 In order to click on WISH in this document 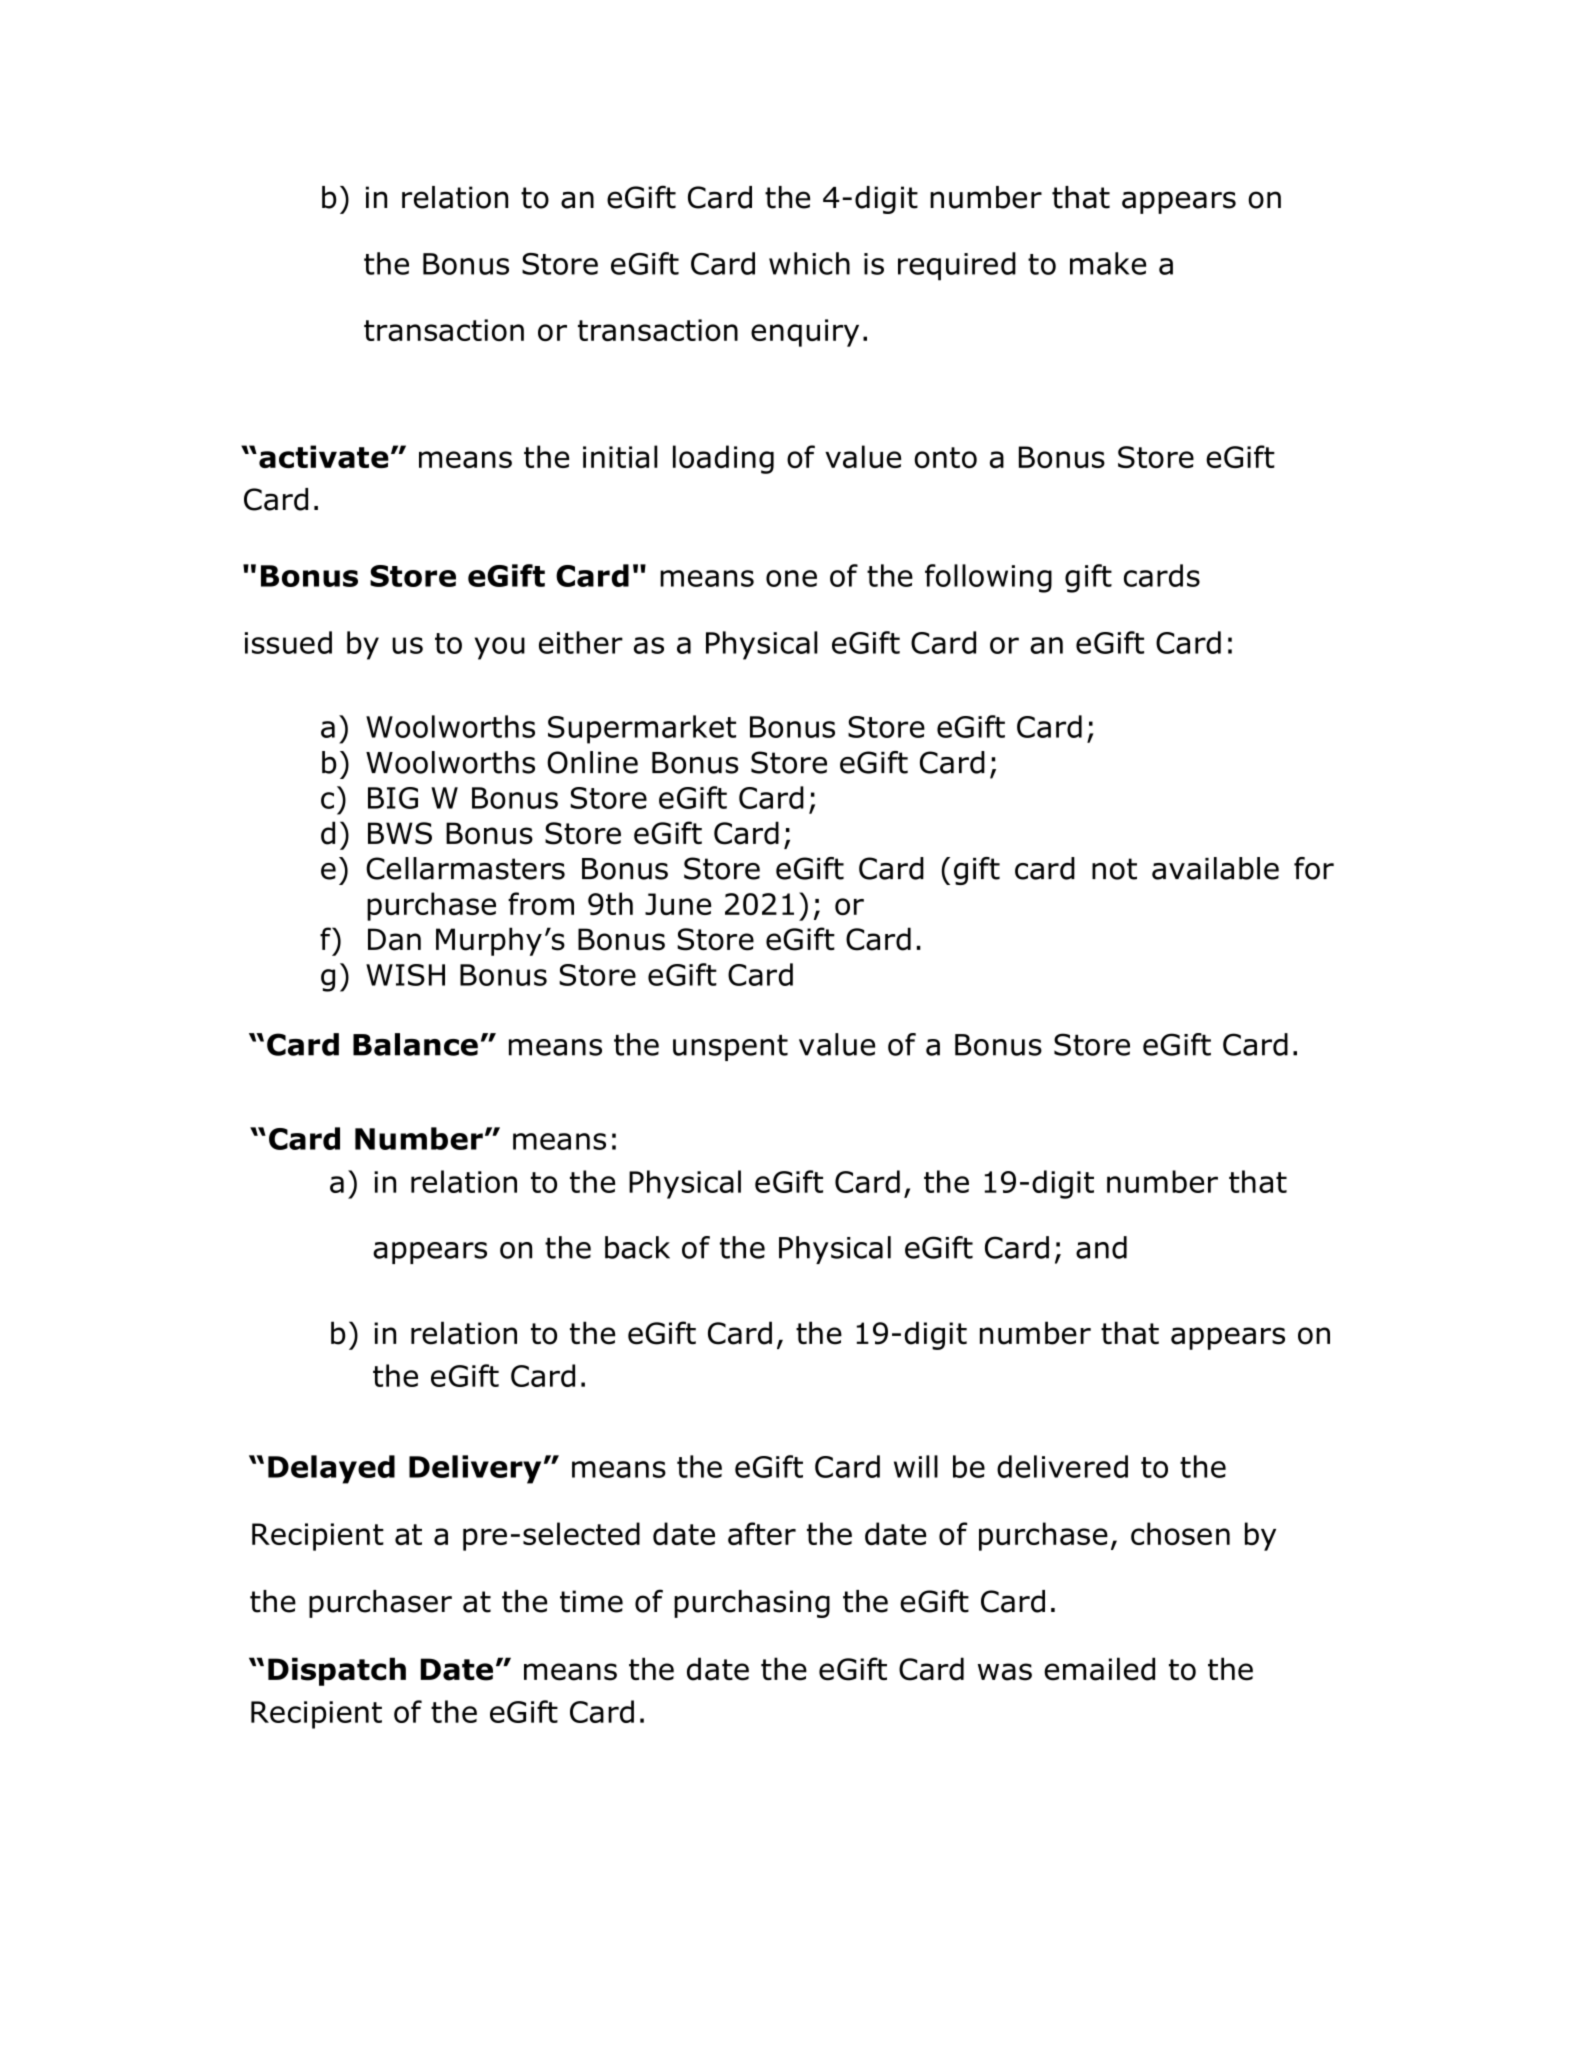, I will do `click(405, 975)`.
